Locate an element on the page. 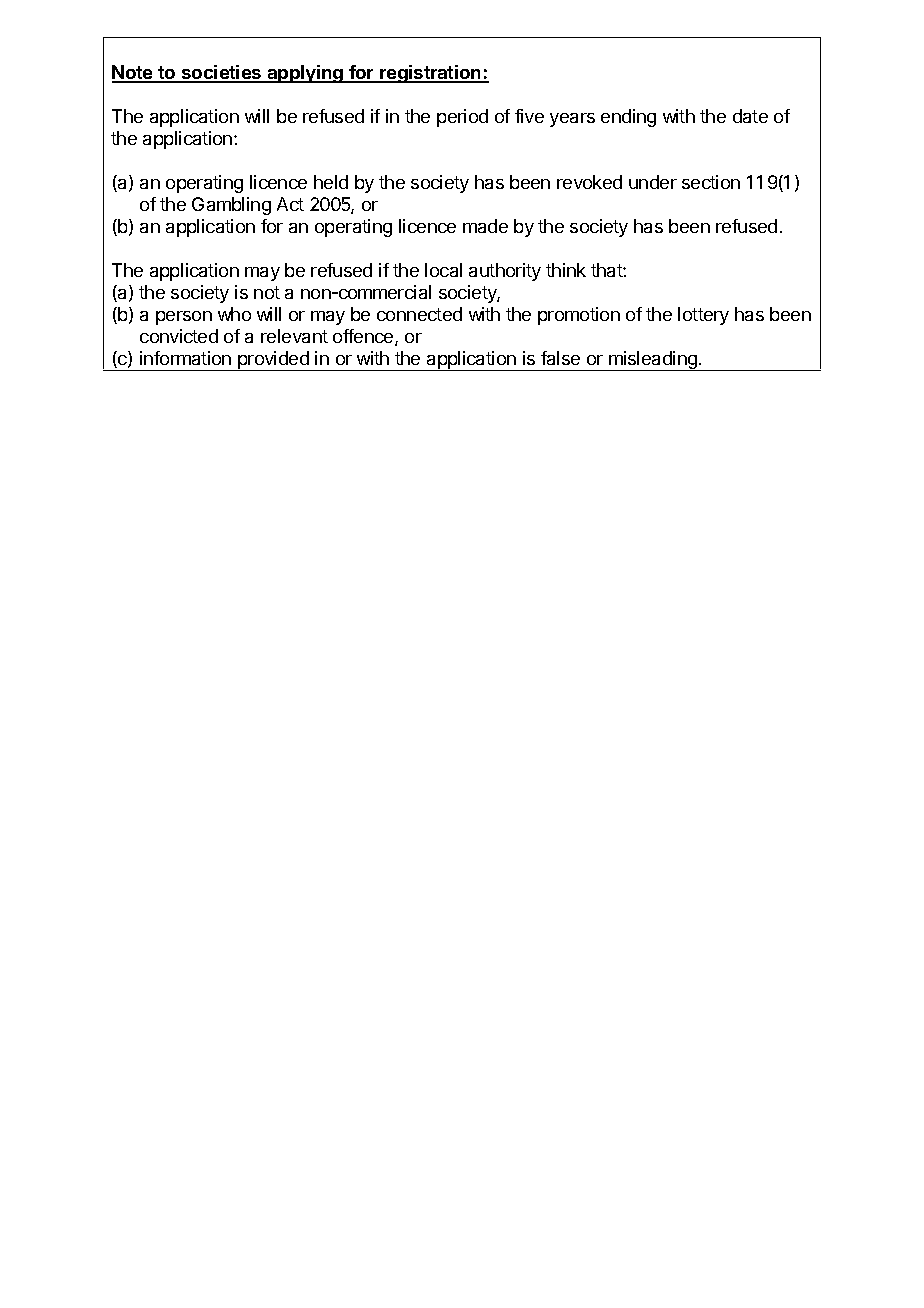 This image has height=1308, width=924. offence is located at coordinates (364, 337).
